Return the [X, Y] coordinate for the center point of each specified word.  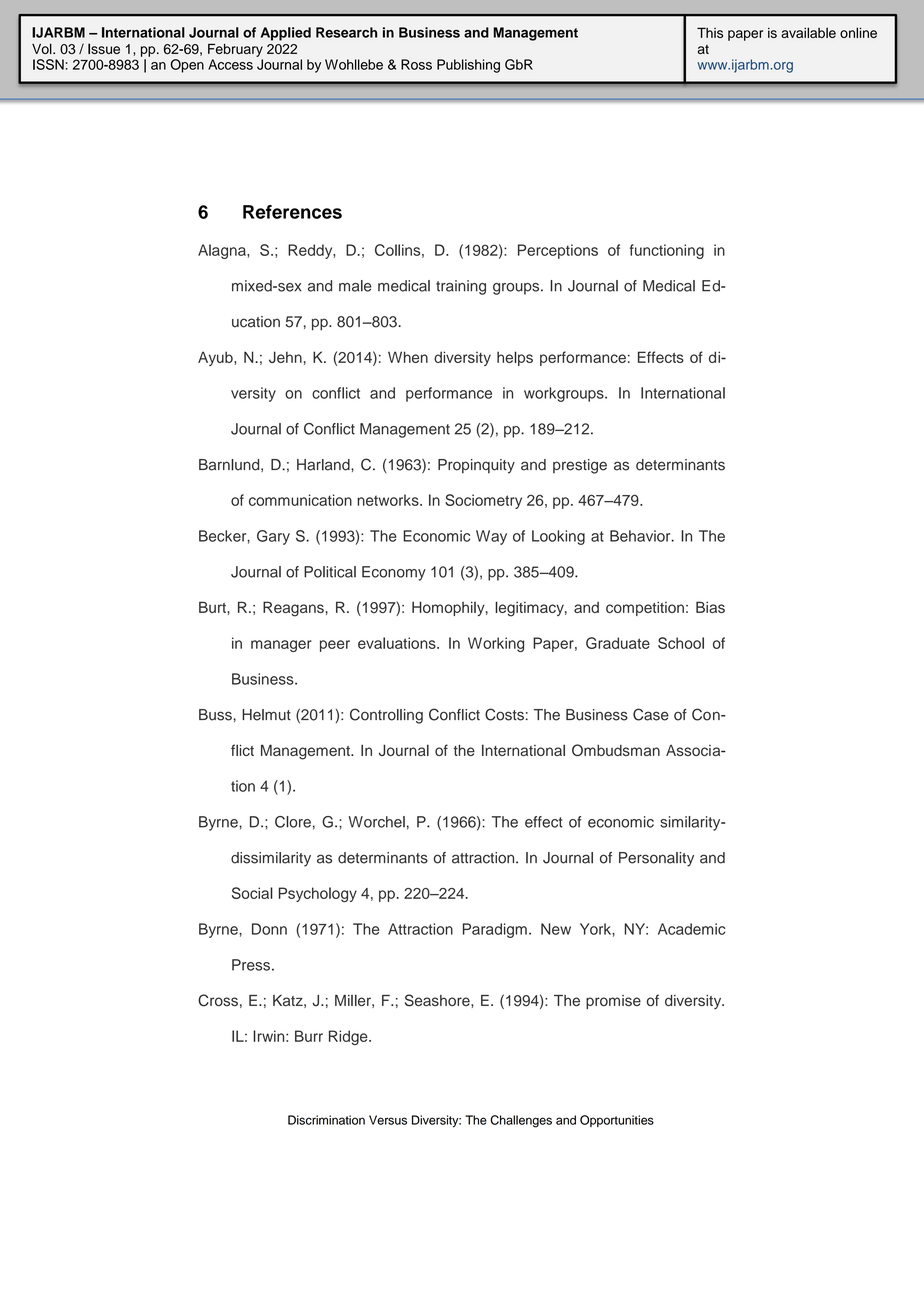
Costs [504, 714]
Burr [309, 1036]
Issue [104, 48]
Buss [215, 715]
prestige [580, 466]
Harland [324, 465]
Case [651, 714]
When [408, 357]
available [808, 32]
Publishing [468, 66]
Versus [388, 1120]
